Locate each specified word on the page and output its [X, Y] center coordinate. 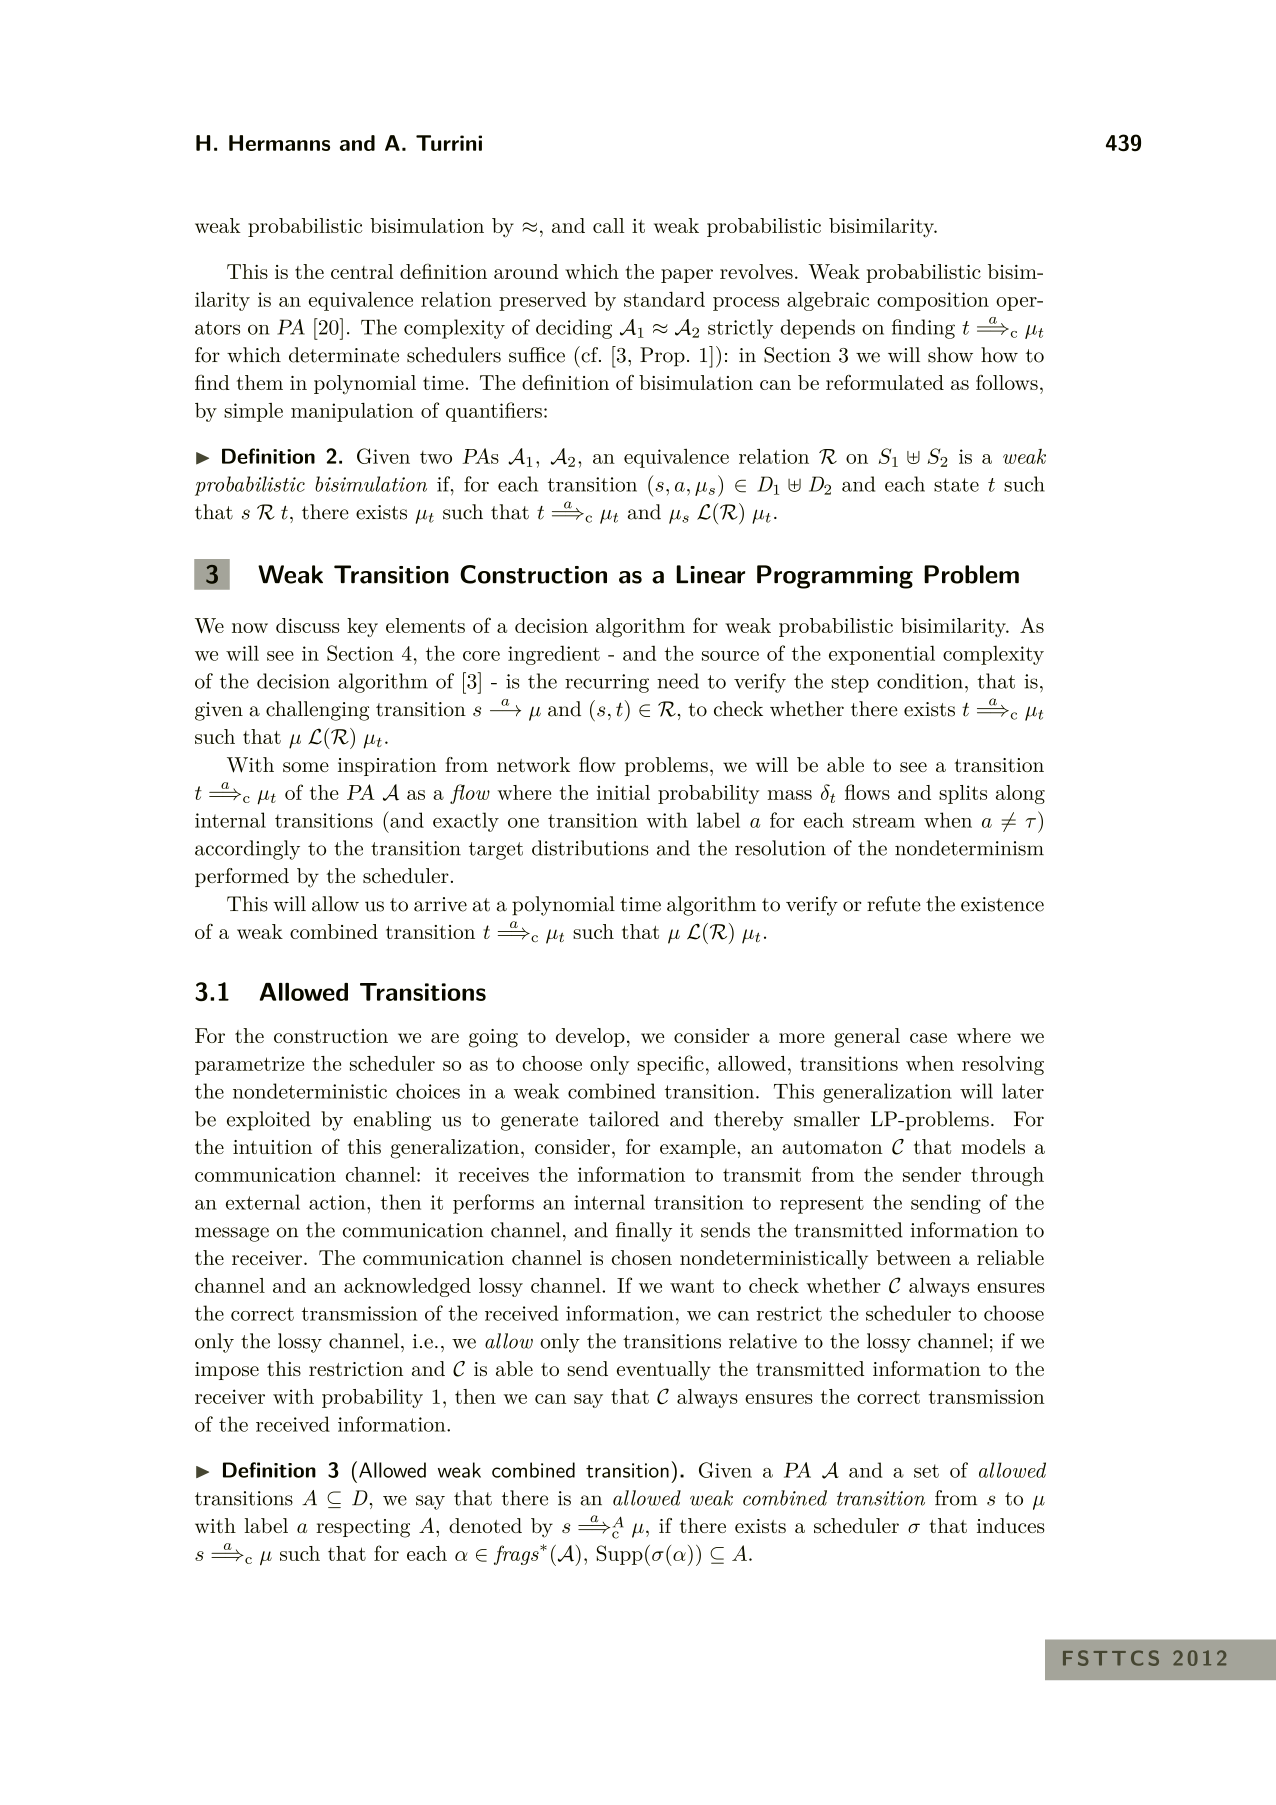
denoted [485, 1525]
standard [664, 299]
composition [933, 301]
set [926, 1471]
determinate [344, 355]
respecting [363, 1528]
